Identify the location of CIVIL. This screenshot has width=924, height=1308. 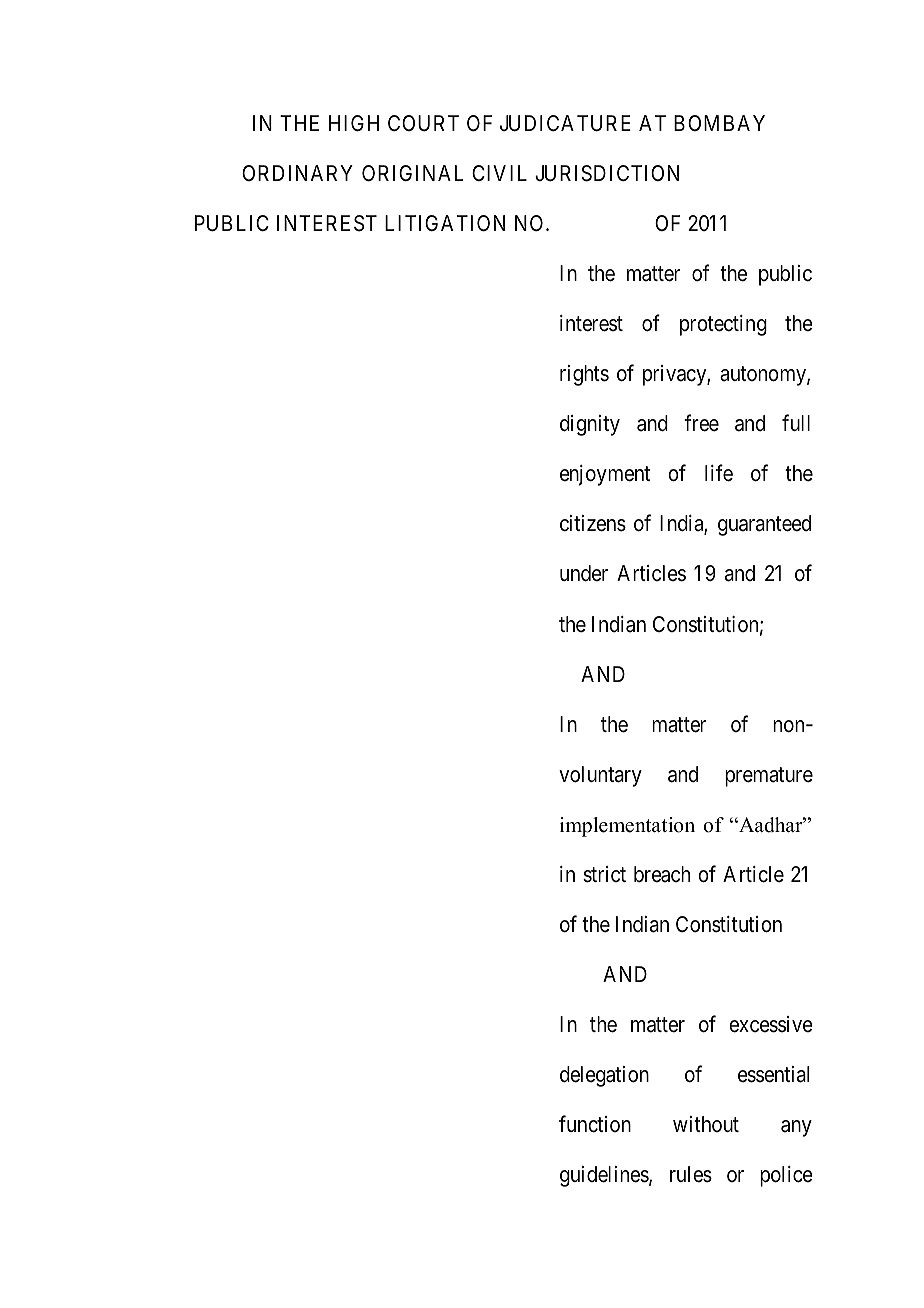
(499, 173).
